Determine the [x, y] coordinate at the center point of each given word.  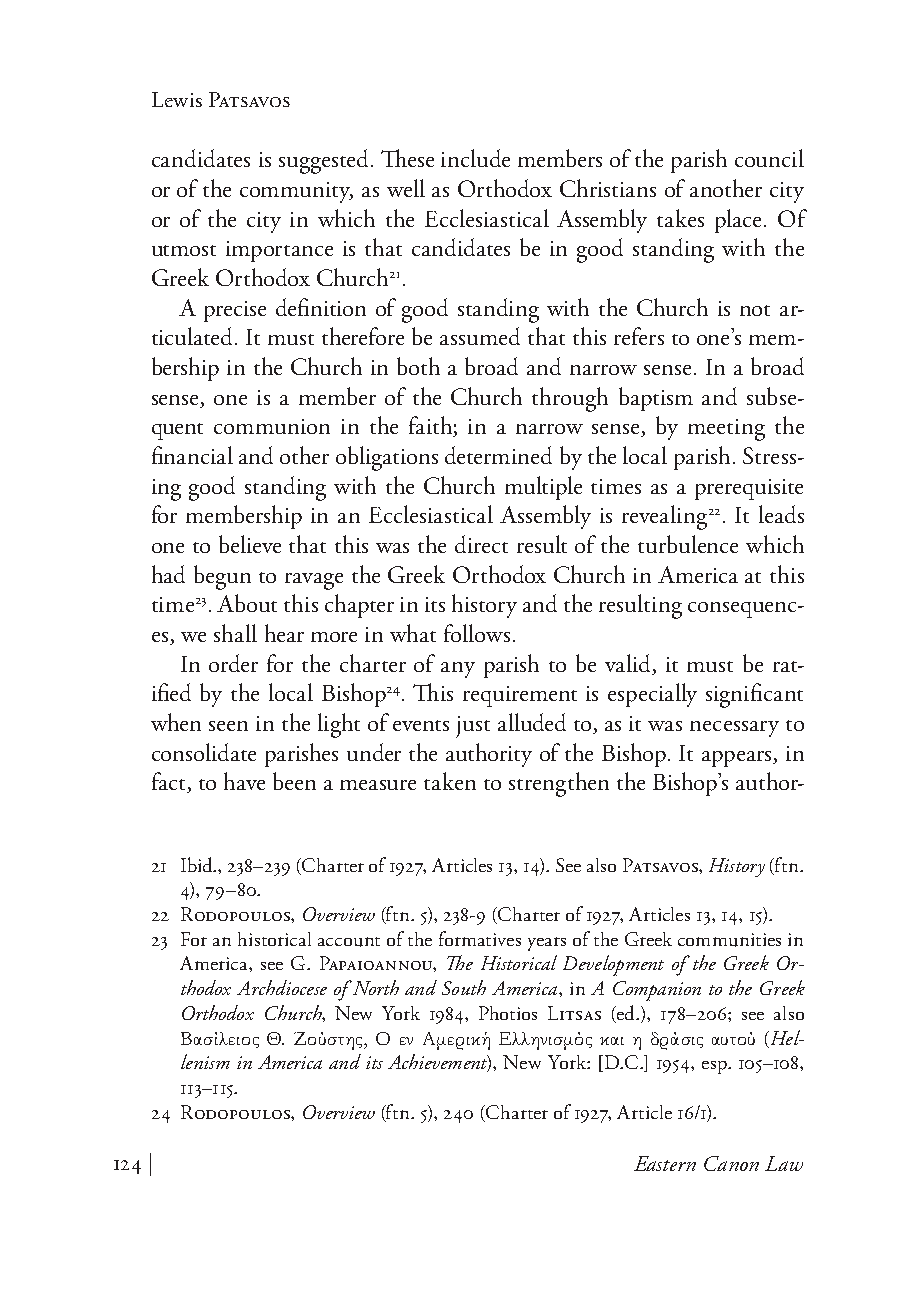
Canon [731, 1163]
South [464, 987]
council [769, 158]
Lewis [177, 99]
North [374, 987]
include [475, 158]
